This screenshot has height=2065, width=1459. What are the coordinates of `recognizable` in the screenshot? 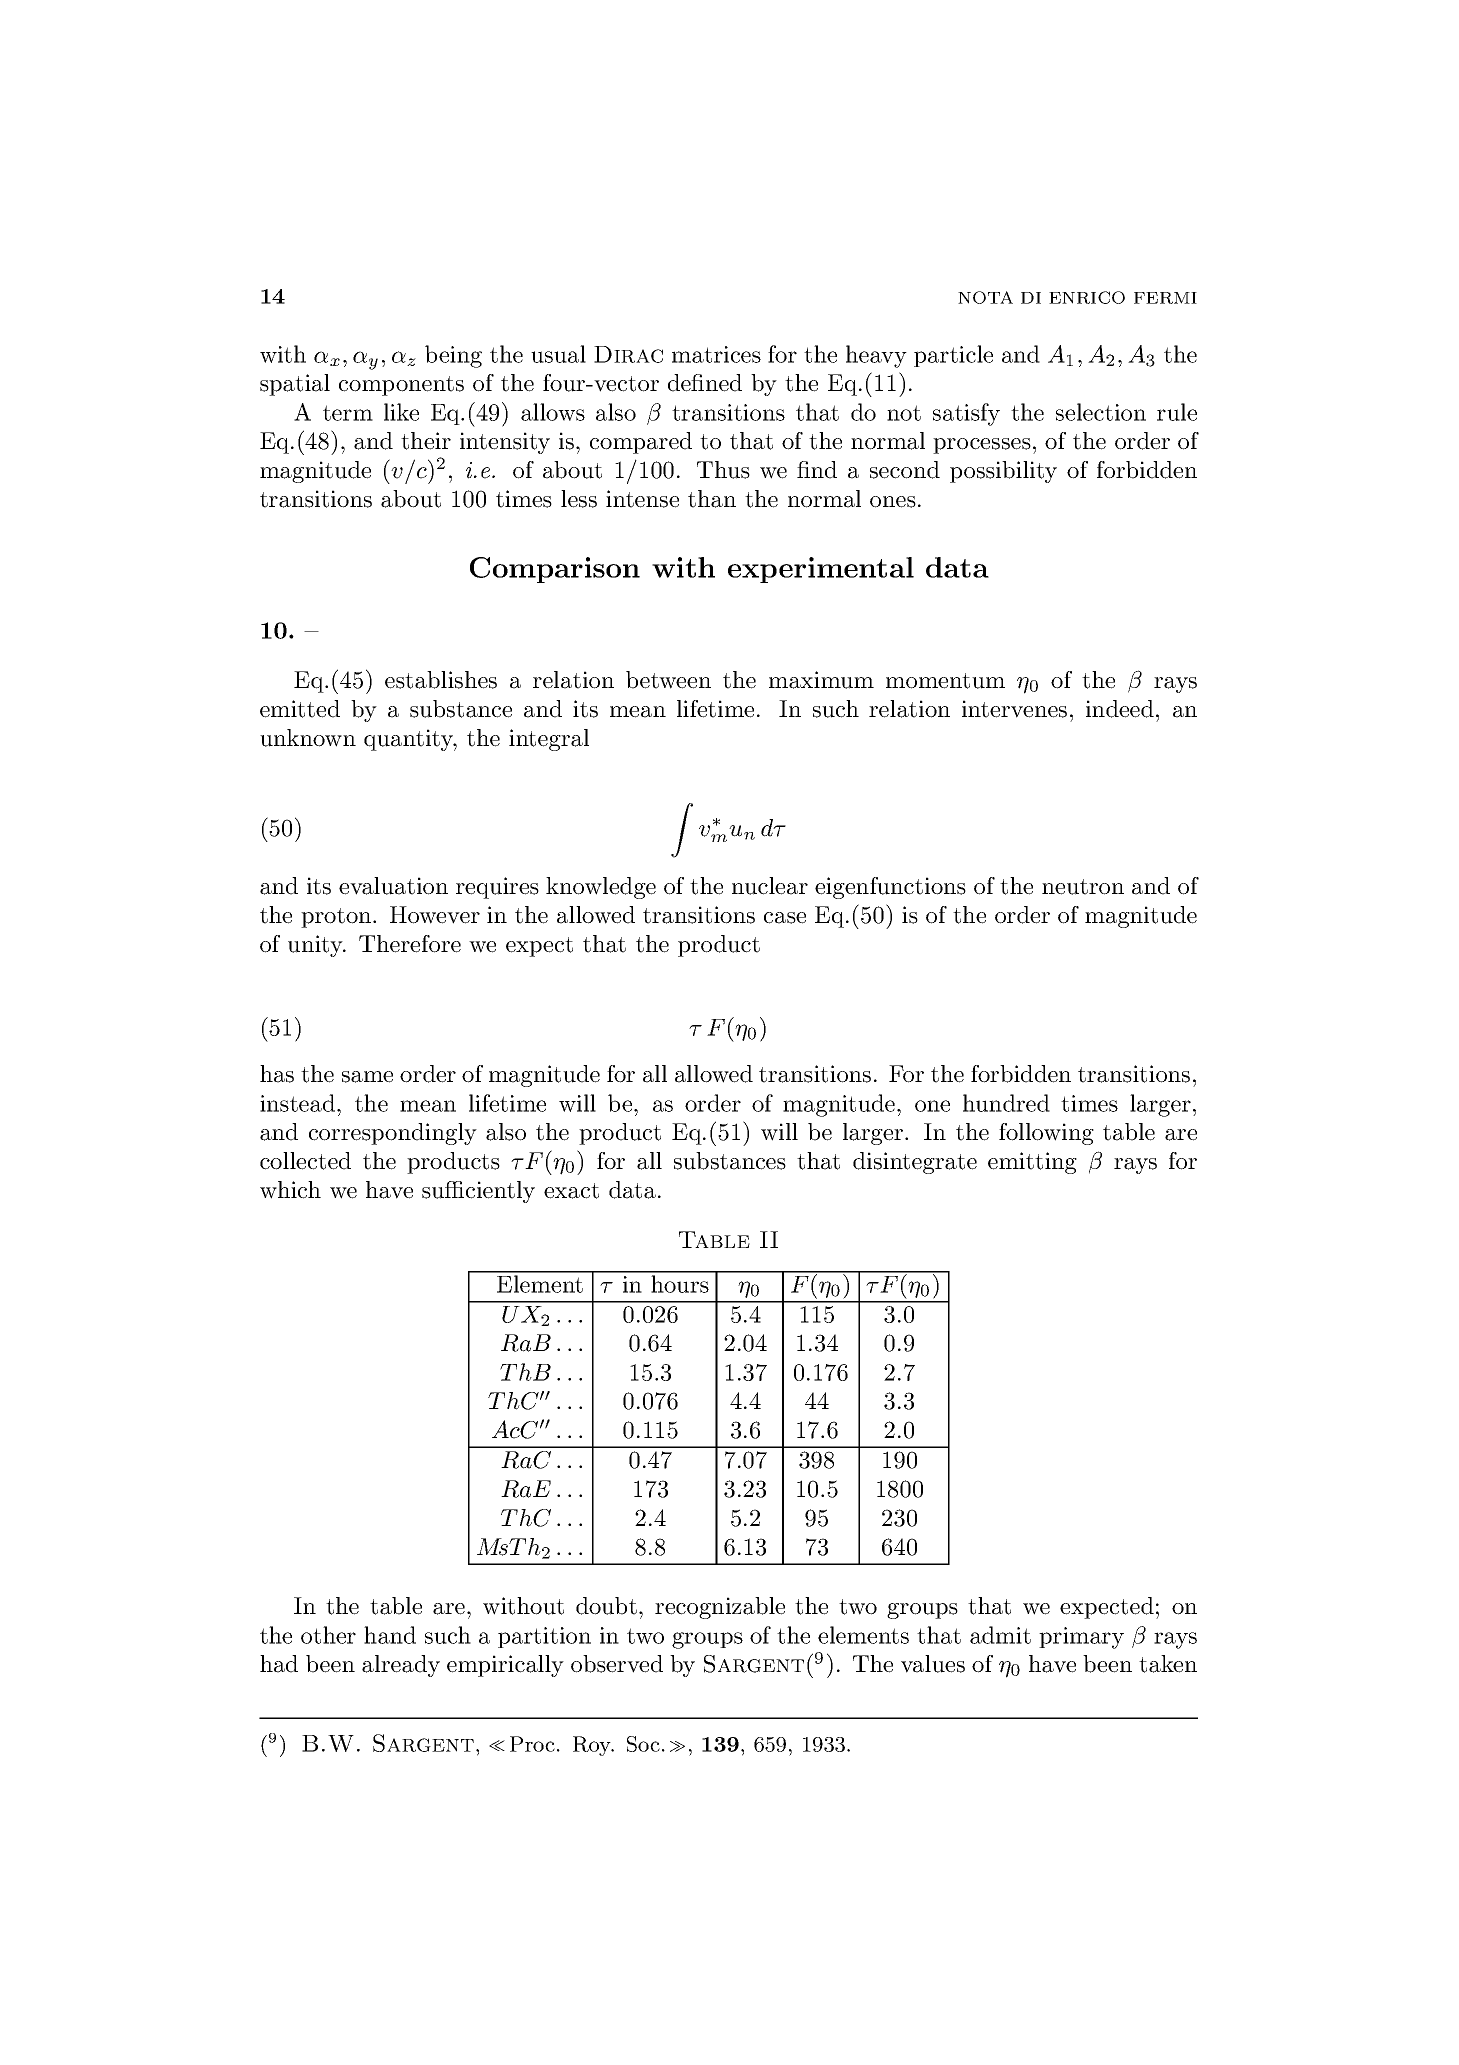 It's located at (720, 1608).
